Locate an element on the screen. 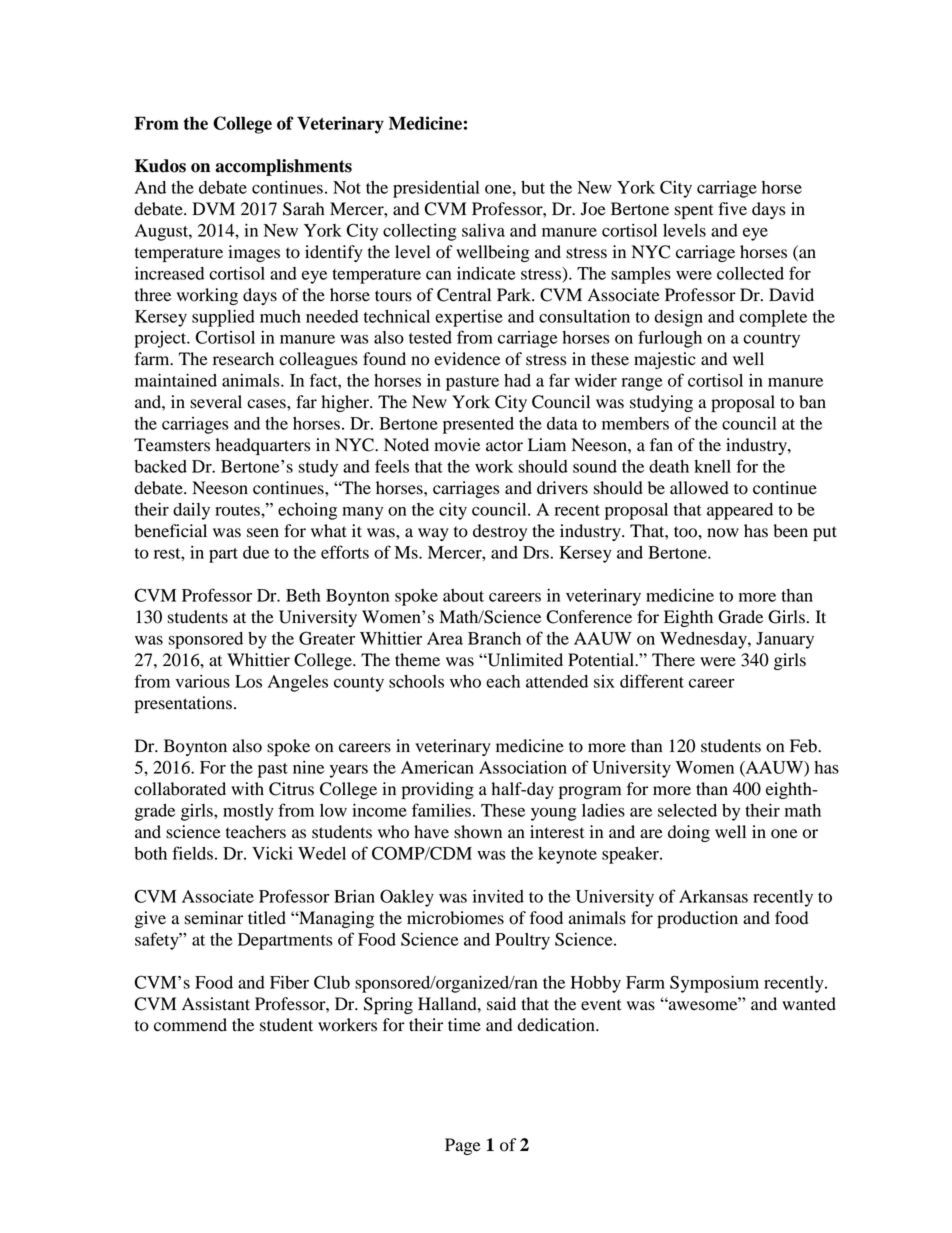 The image size is (952, 1233). production is located at coordinates (697, 919).
